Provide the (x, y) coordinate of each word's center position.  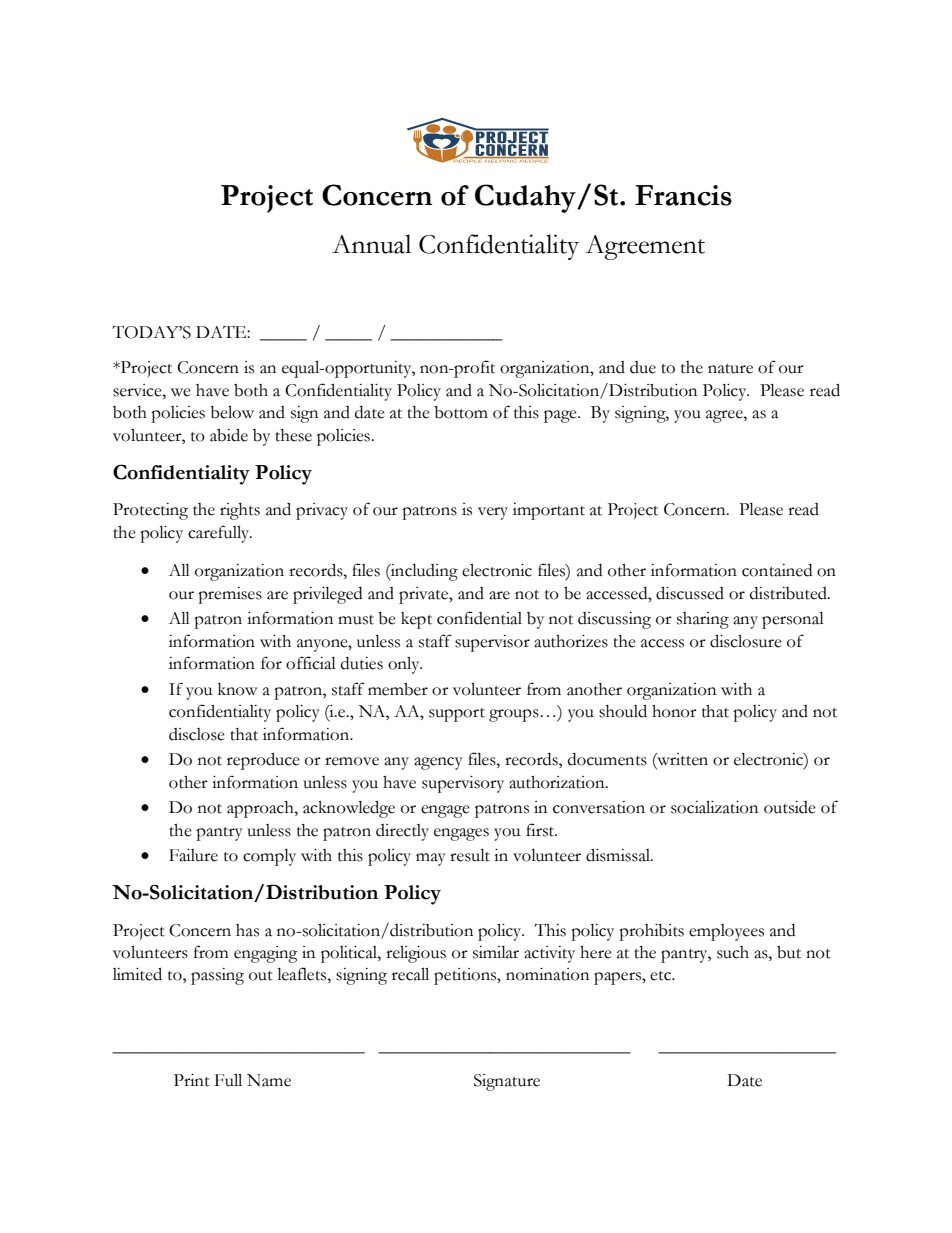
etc (662, 976)
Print (192, 1080)
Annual (371, 244)
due (643, 367)
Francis (683, 195)
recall (410, 974)
